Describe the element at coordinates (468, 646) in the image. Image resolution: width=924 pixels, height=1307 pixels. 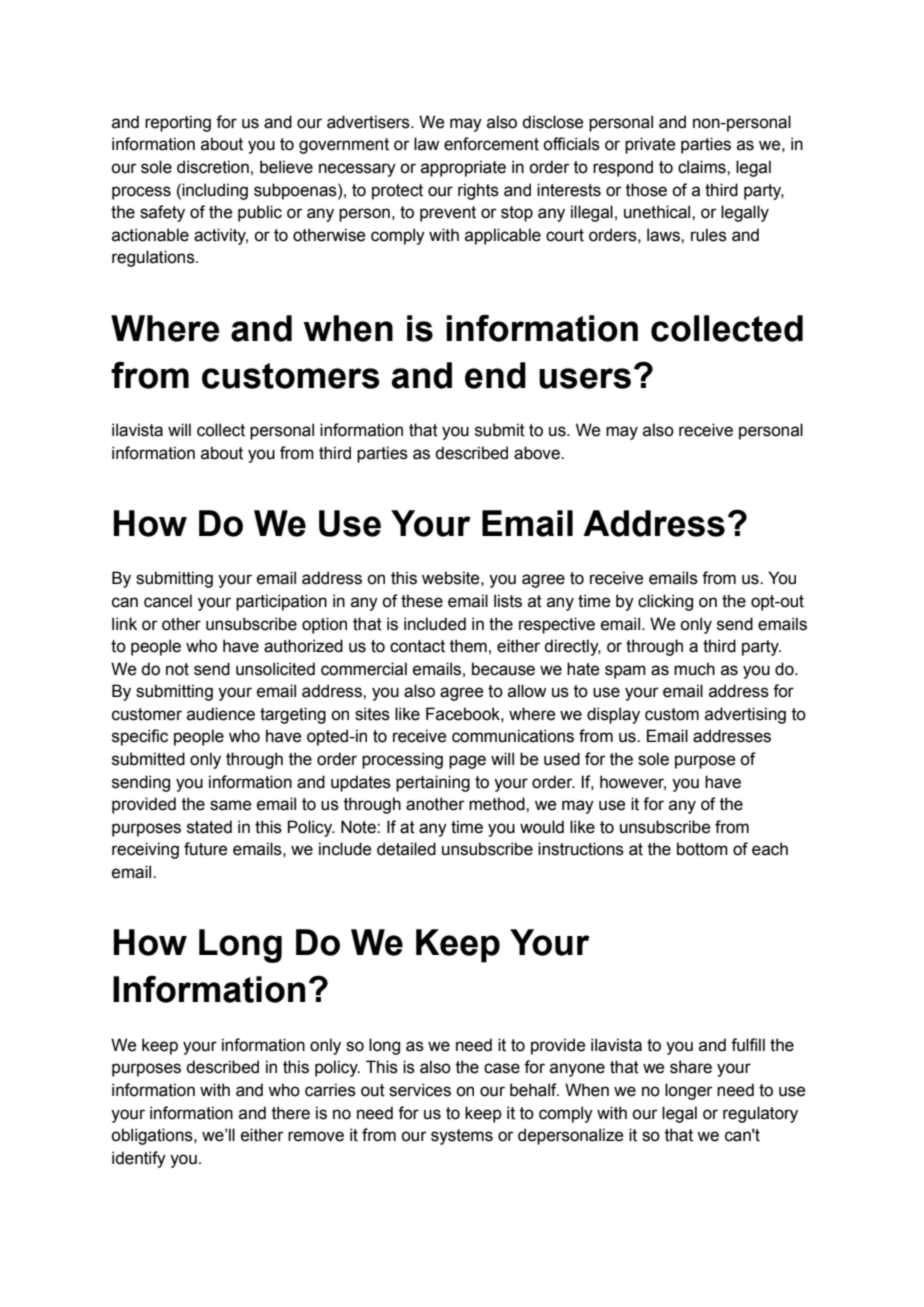
I see `them` at that location.
